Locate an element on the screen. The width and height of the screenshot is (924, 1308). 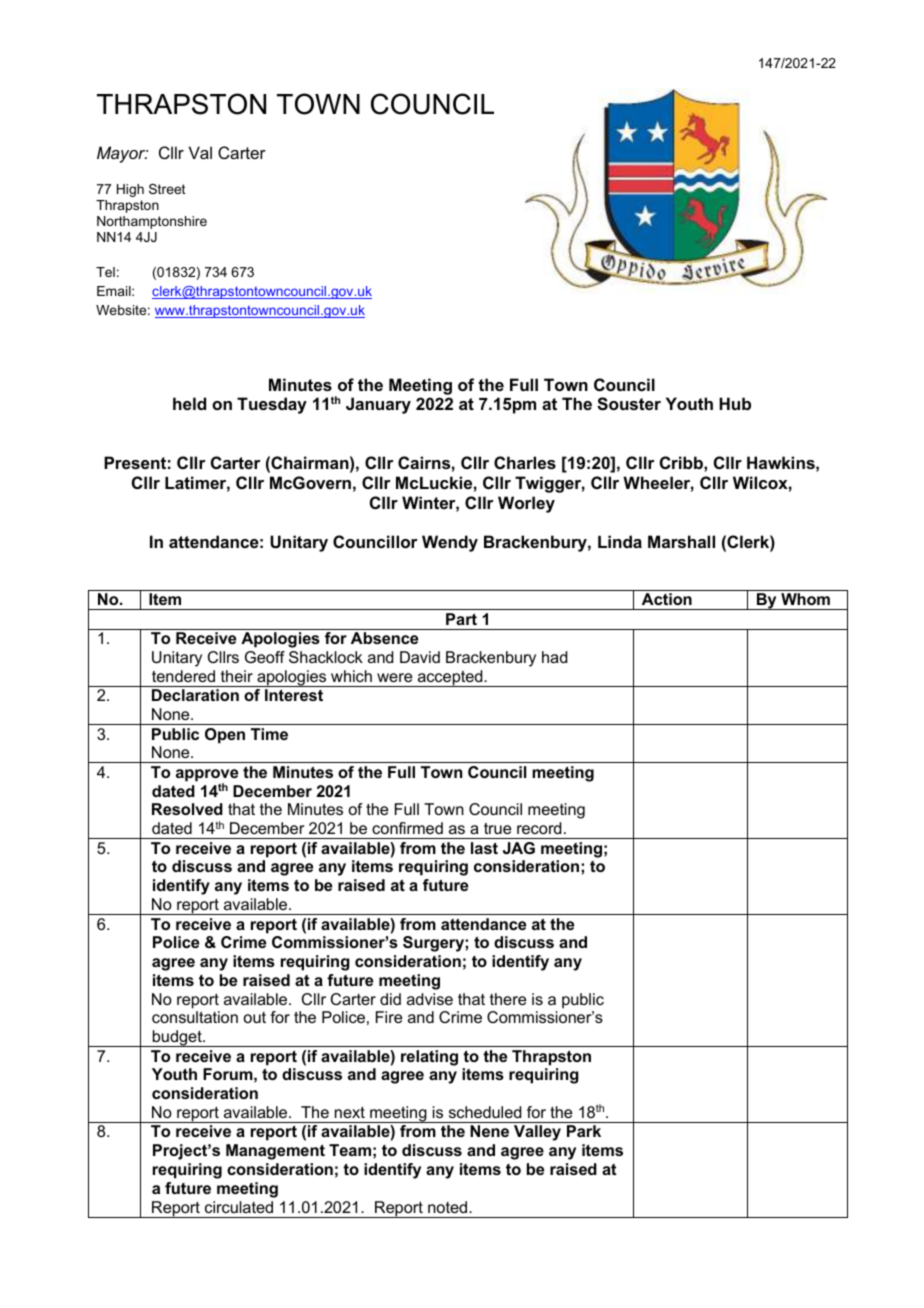
Street is located at coordinates (167, 189).
